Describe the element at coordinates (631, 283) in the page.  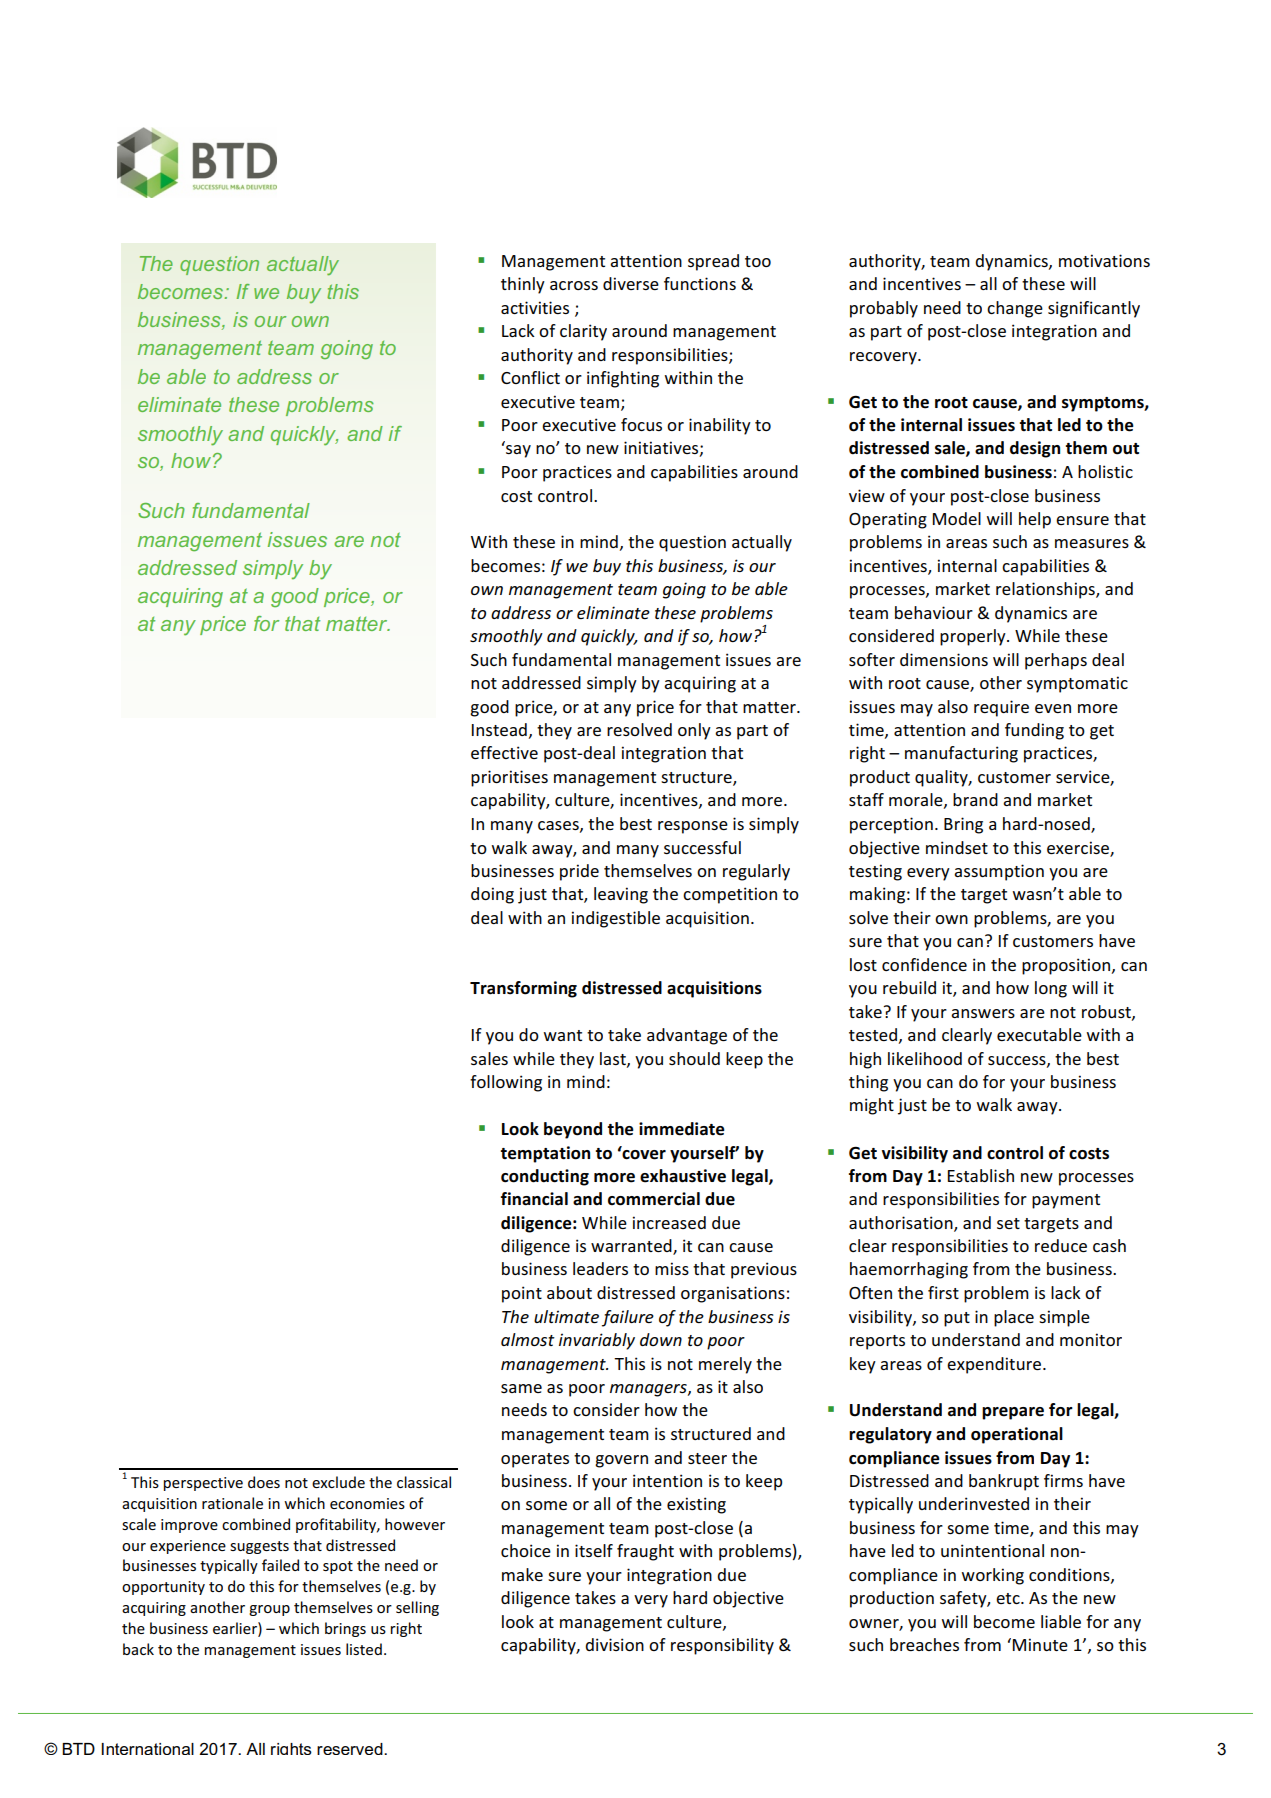
I see `diverse` at that location.
